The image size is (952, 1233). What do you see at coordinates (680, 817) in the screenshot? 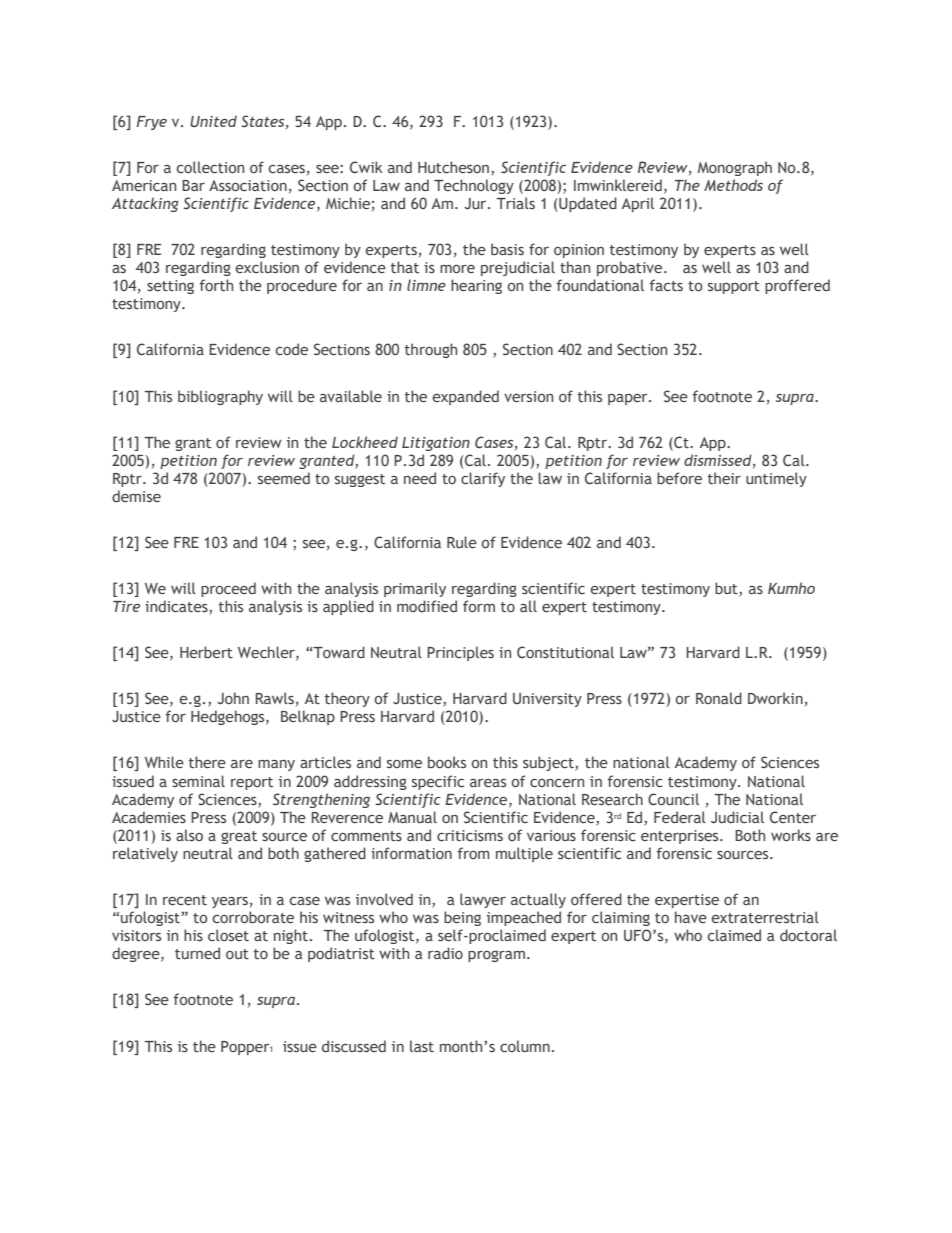
I see `Federal` at bounding box center [680, 817].
